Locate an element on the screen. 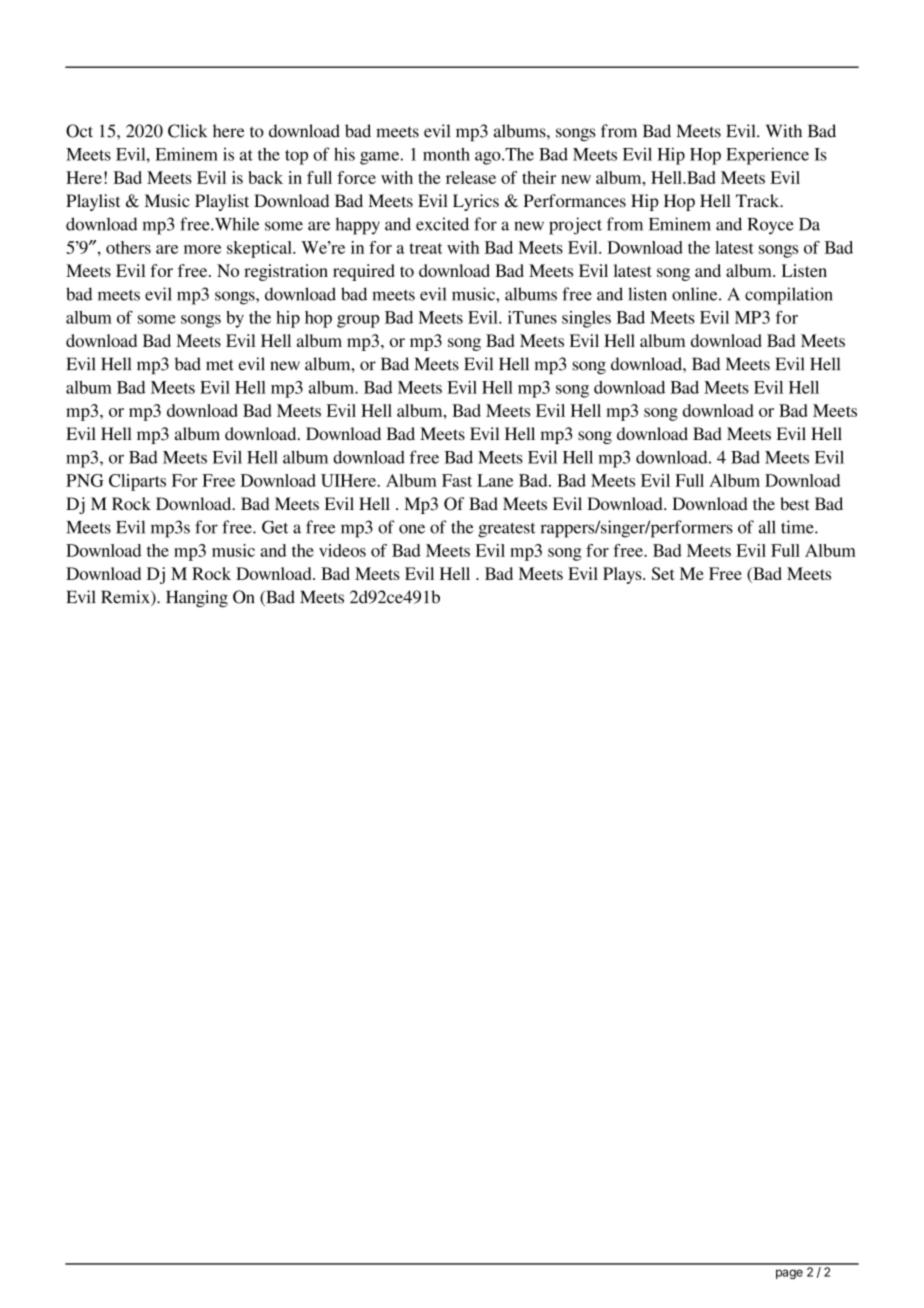 This screenshot has width=924, height=1308. Hanging is located at coordinates (197, 598).
